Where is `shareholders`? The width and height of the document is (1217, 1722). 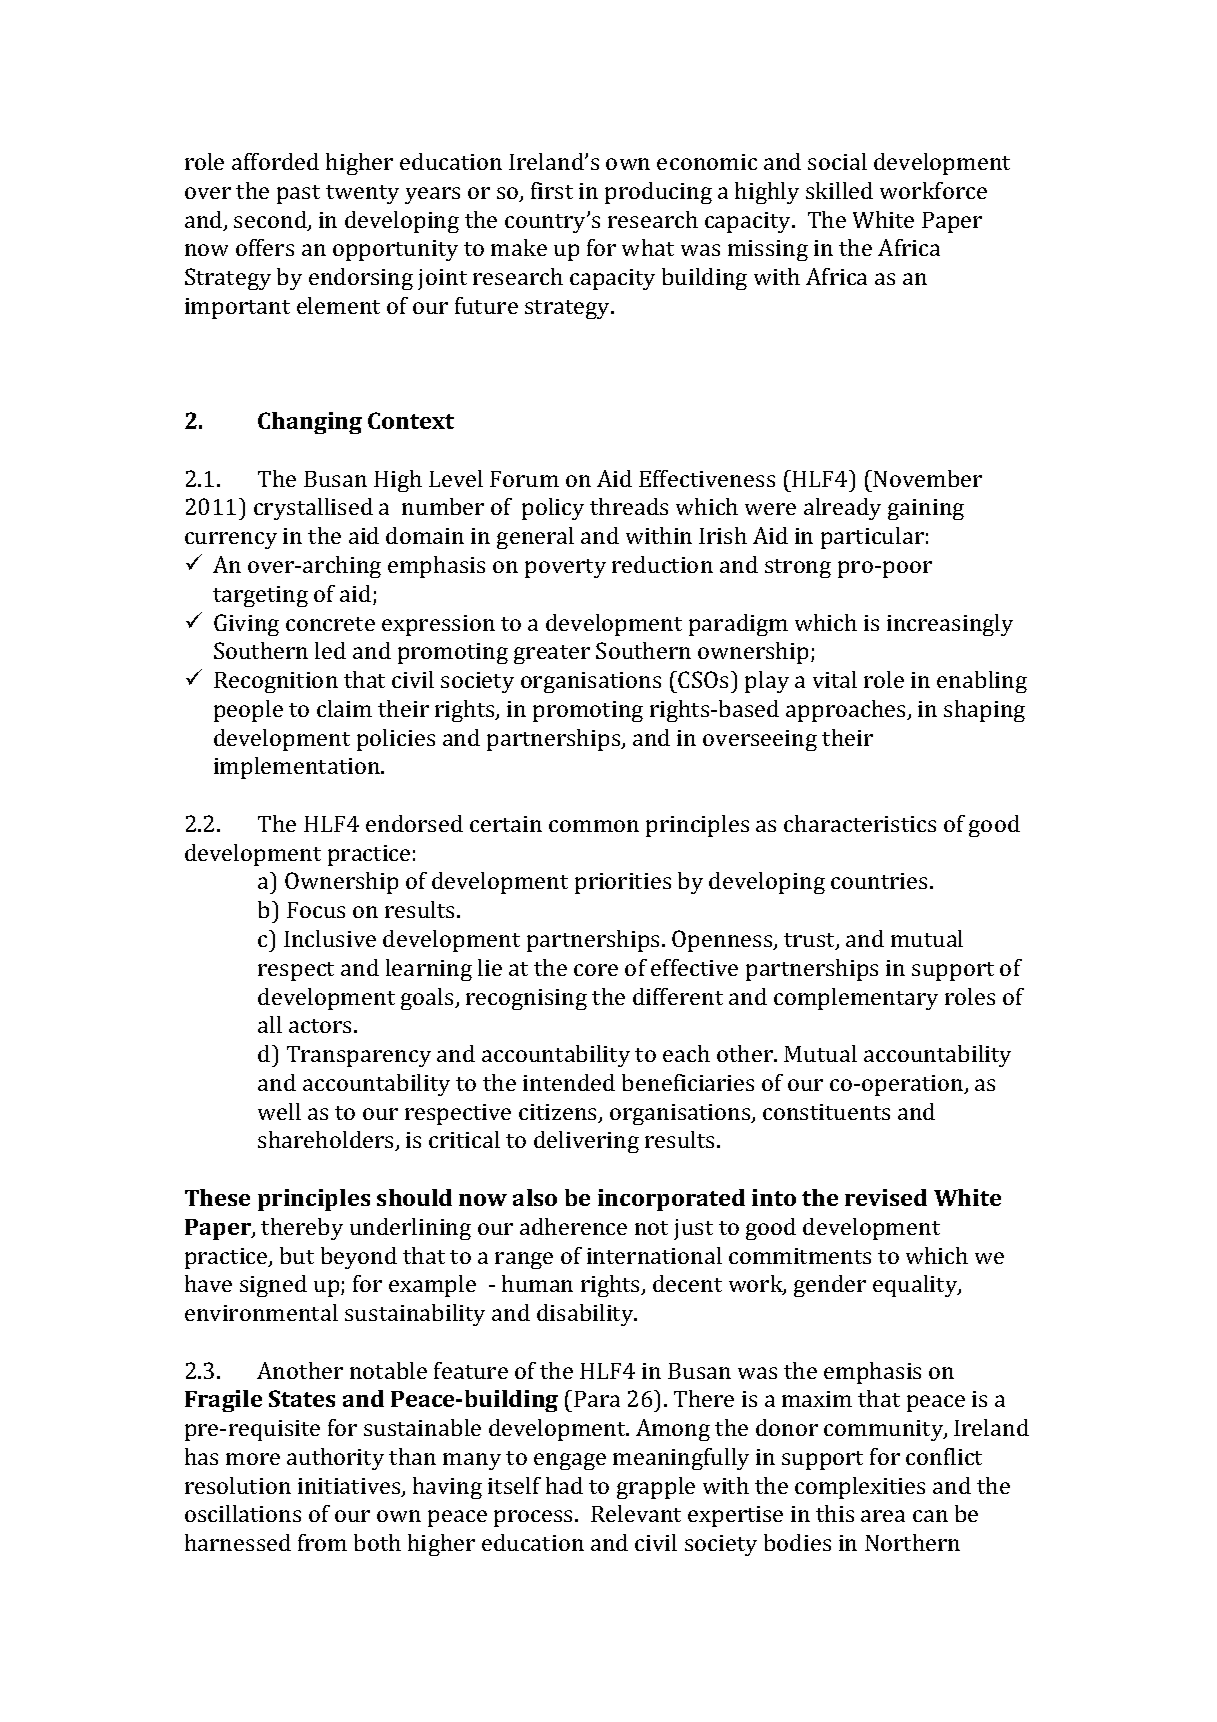
shareholders is located at coordinates (327, 1141).
